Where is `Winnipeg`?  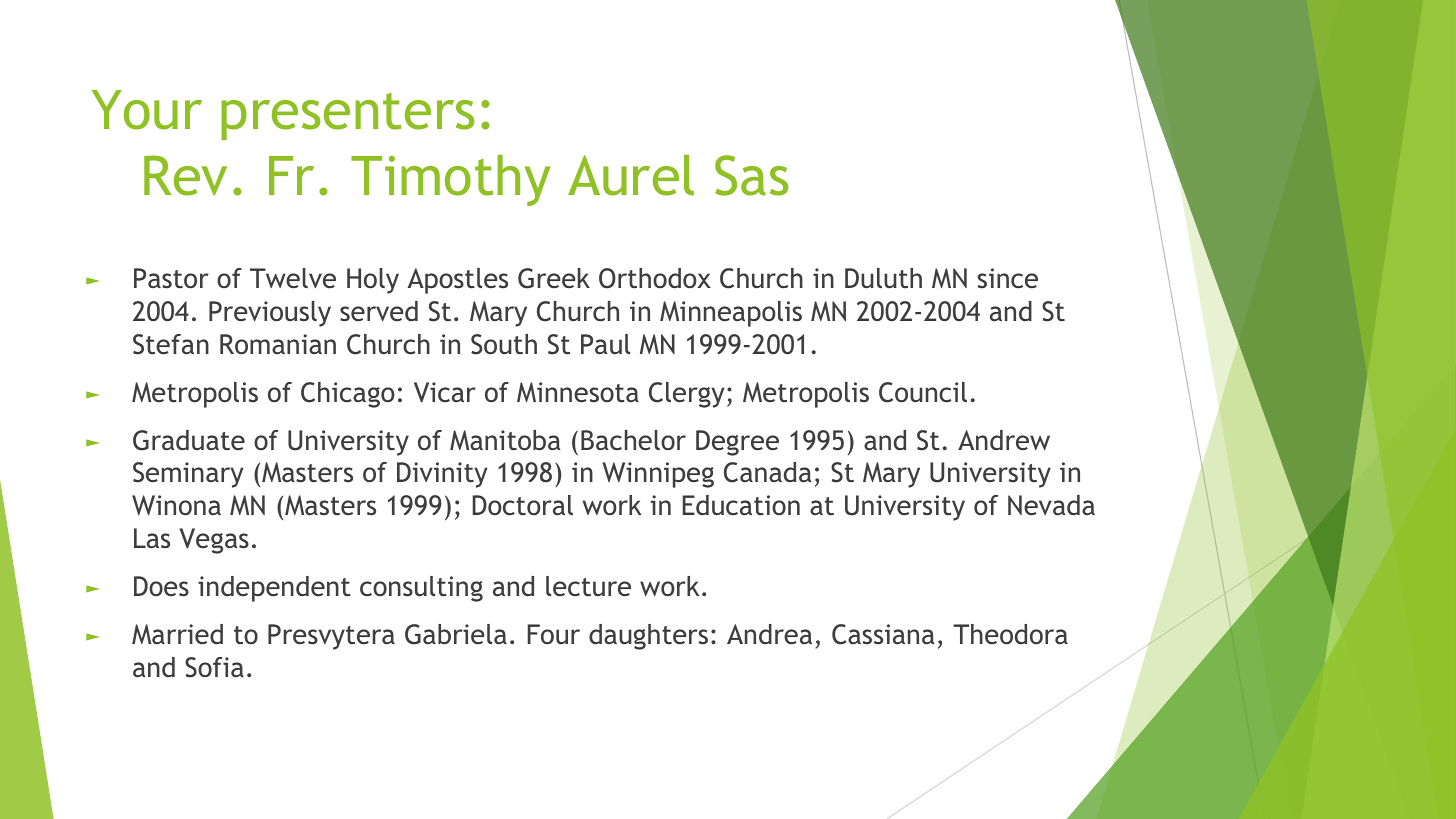 Winnipeg is located at coordinates (658, 475).
